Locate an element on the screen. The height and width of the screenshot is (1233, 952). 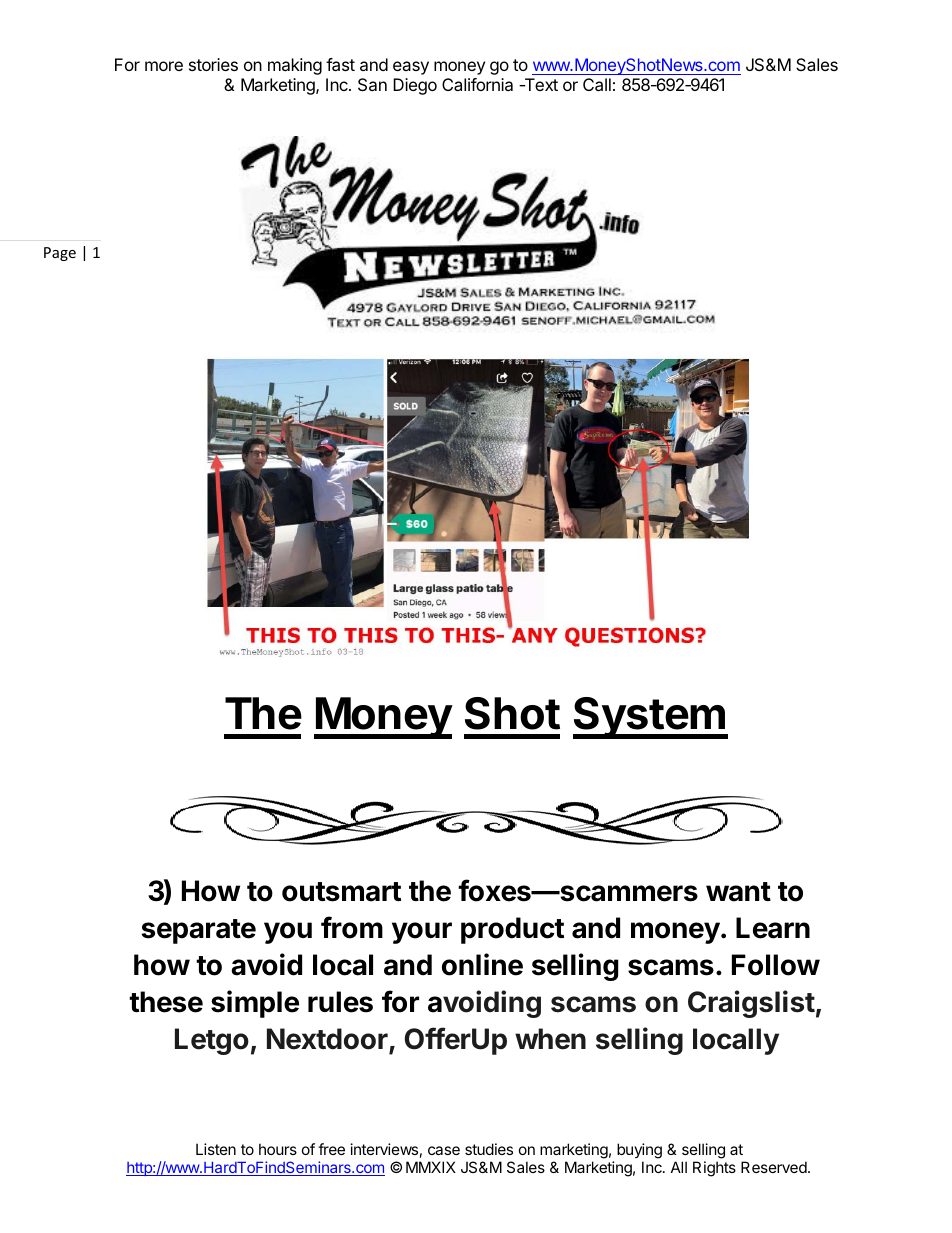
Diego is located at coordinates (415, 86).
